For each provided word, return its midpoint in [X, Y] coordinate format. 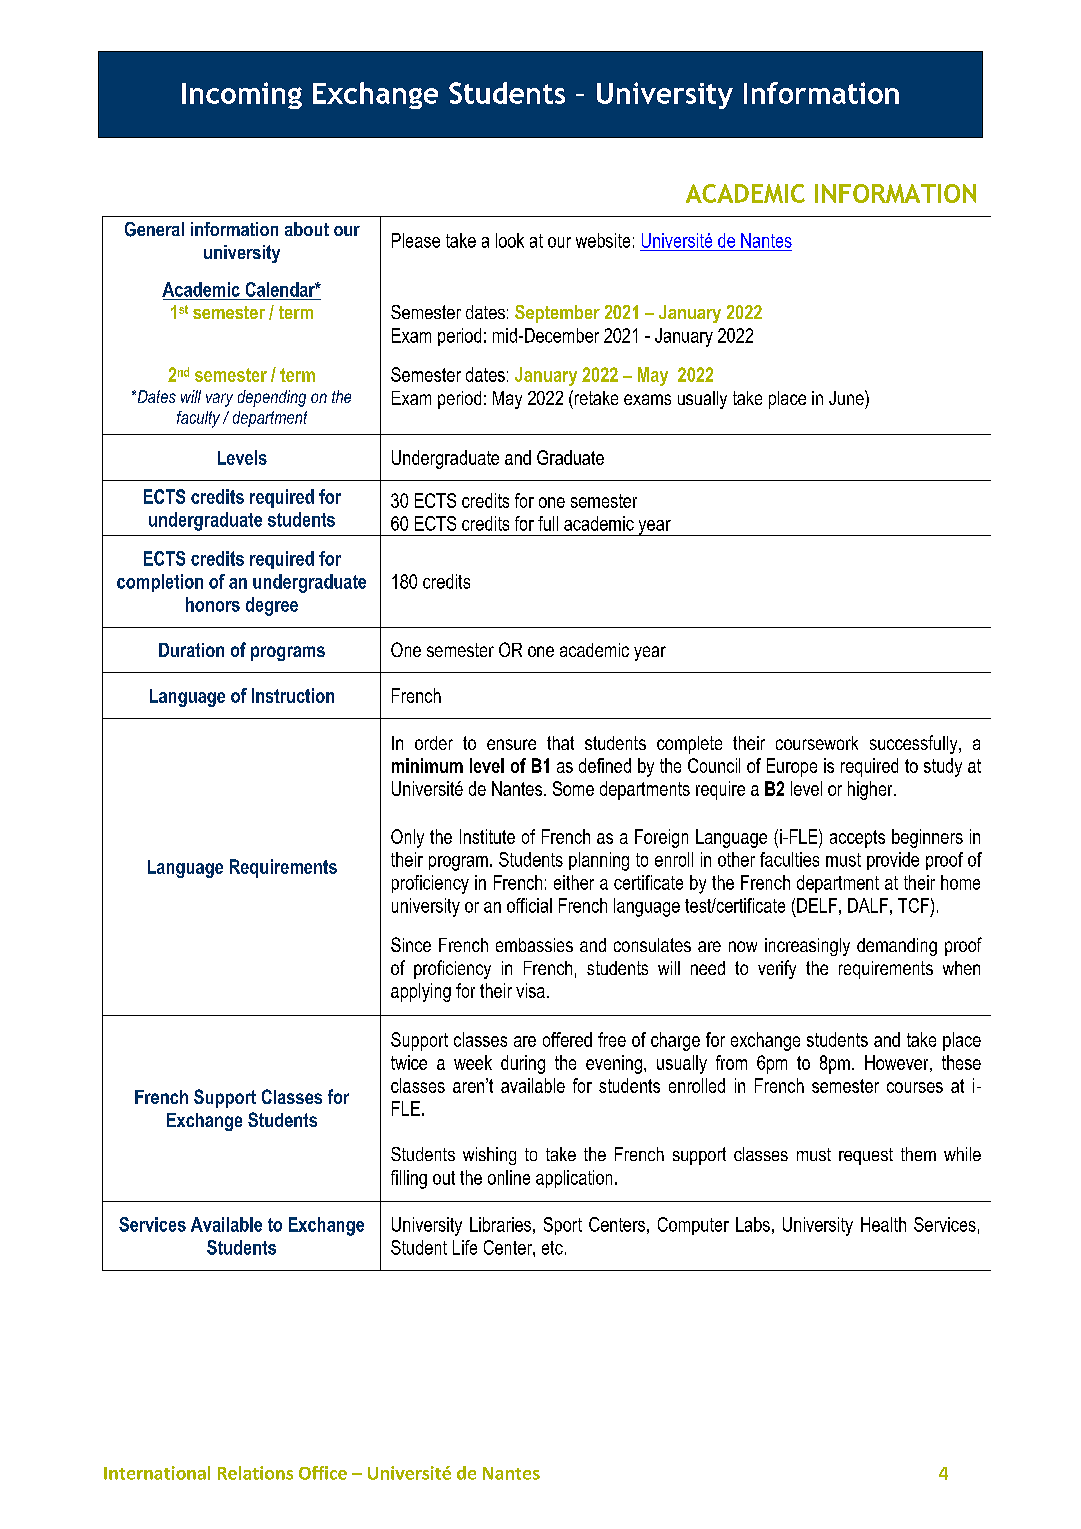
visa [530, 990]
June [847, 397]
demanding [897, 947]
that [560, 743]
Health [883, 1224]
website [603, 240]
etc [552, 1248]
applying [421, 992]
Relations [255, 1473]
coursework [817, 743]
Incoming [242, 95]
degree [272, 606]
